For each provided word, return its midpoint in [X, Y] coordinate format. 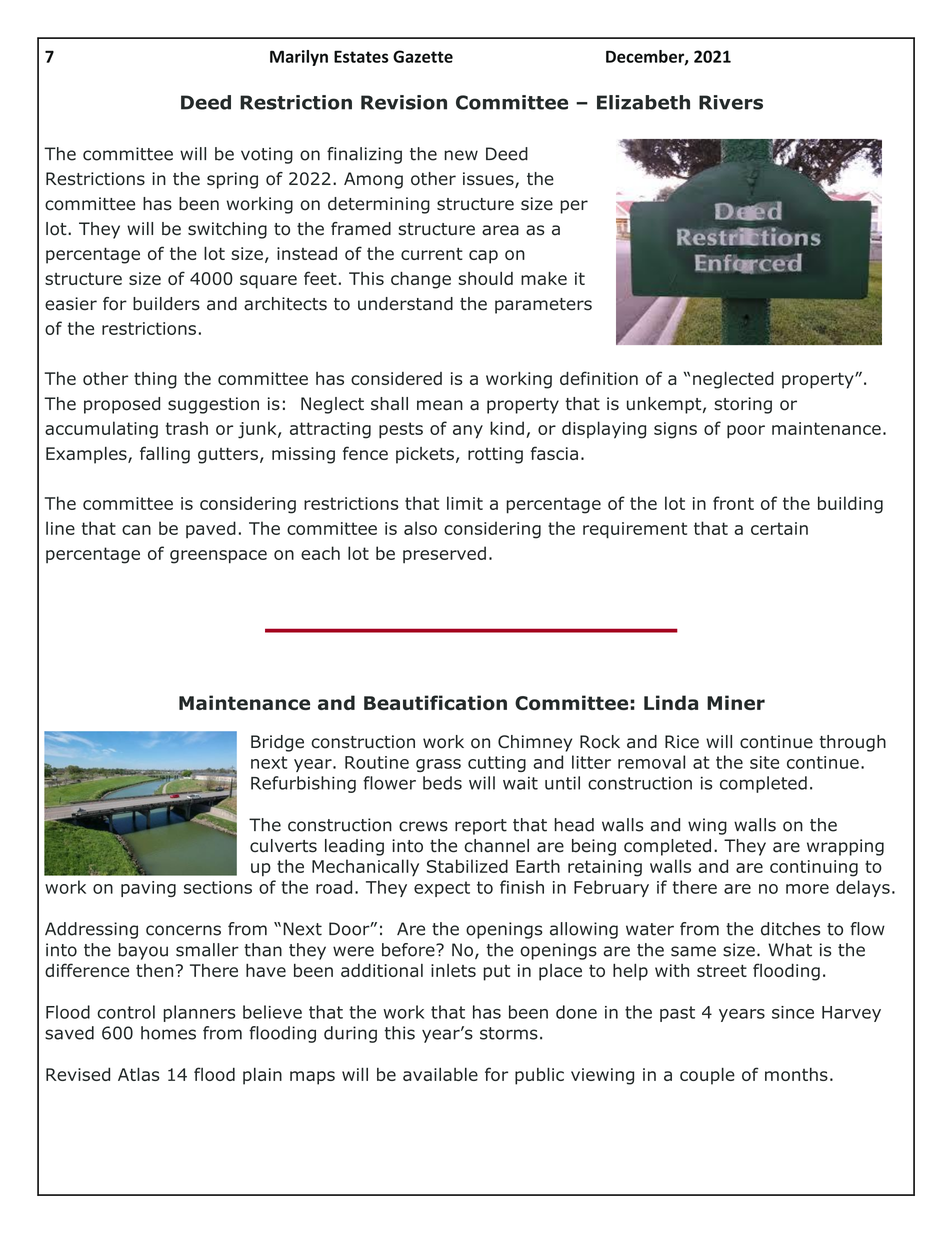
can [136, 530]
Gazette [423, 56]
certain [779, 528]
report [481, 827]
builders [166, 304]
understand [405, 304]
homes [168, 1033]
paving [148, 889]
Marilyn [299, 58]
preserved [444, 554]
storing [743, 405]
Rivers [731, 102]
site [764, 762]
